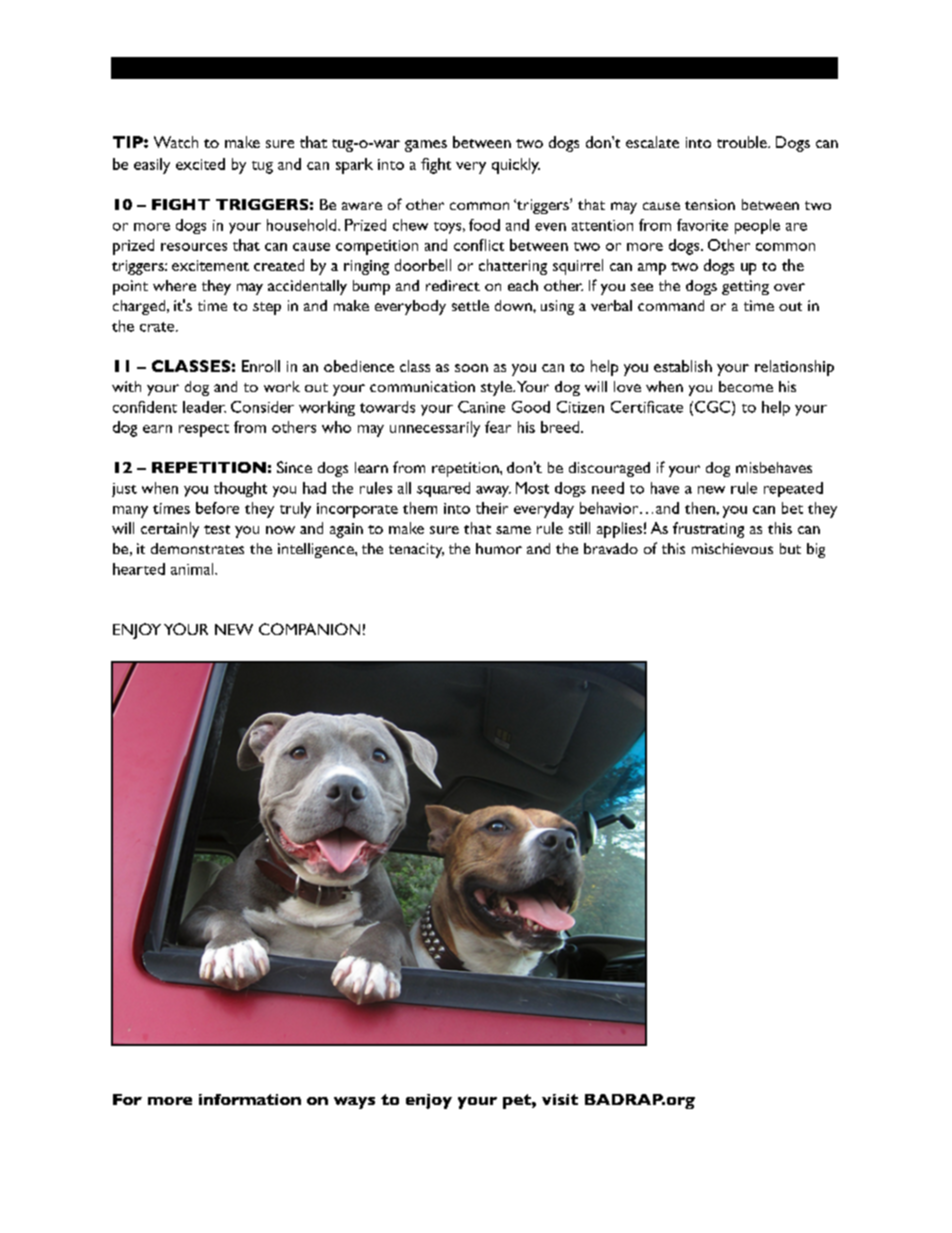 The image size is (952, 1233). Describe the element at coordinates (250, 1099) in the page. I see `information` at that location.
